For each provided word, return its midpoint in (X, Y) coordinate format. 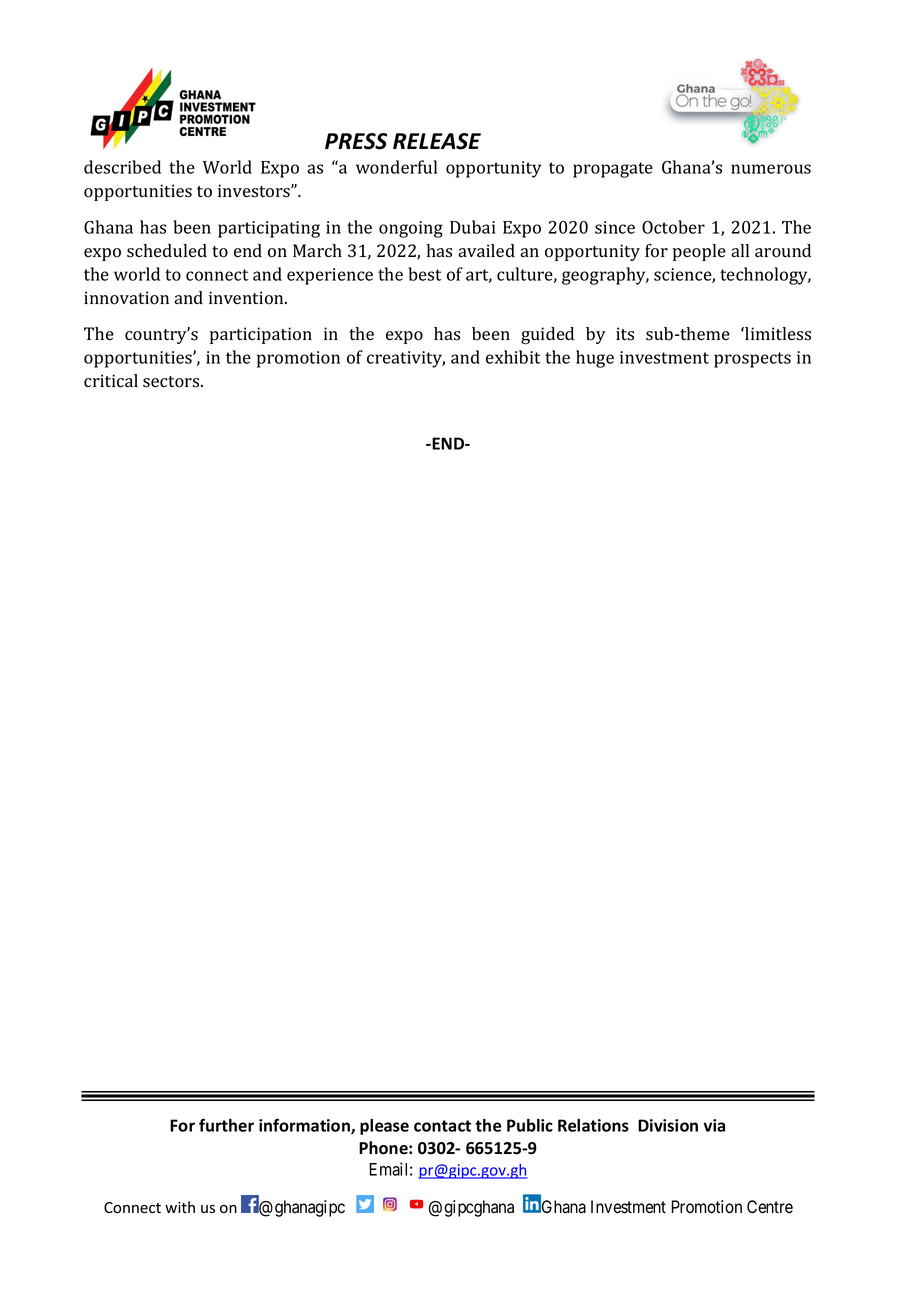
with (180, 1207)
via (714, 1125)
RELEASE (437, 141)
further (226, 1125)
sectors (172, 382)
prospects (752, 360)
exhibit (513, 357)
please (384, 1127)
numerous (771, 169)
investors (255, 191)
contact (442, 1126)
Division (668, 1125)
